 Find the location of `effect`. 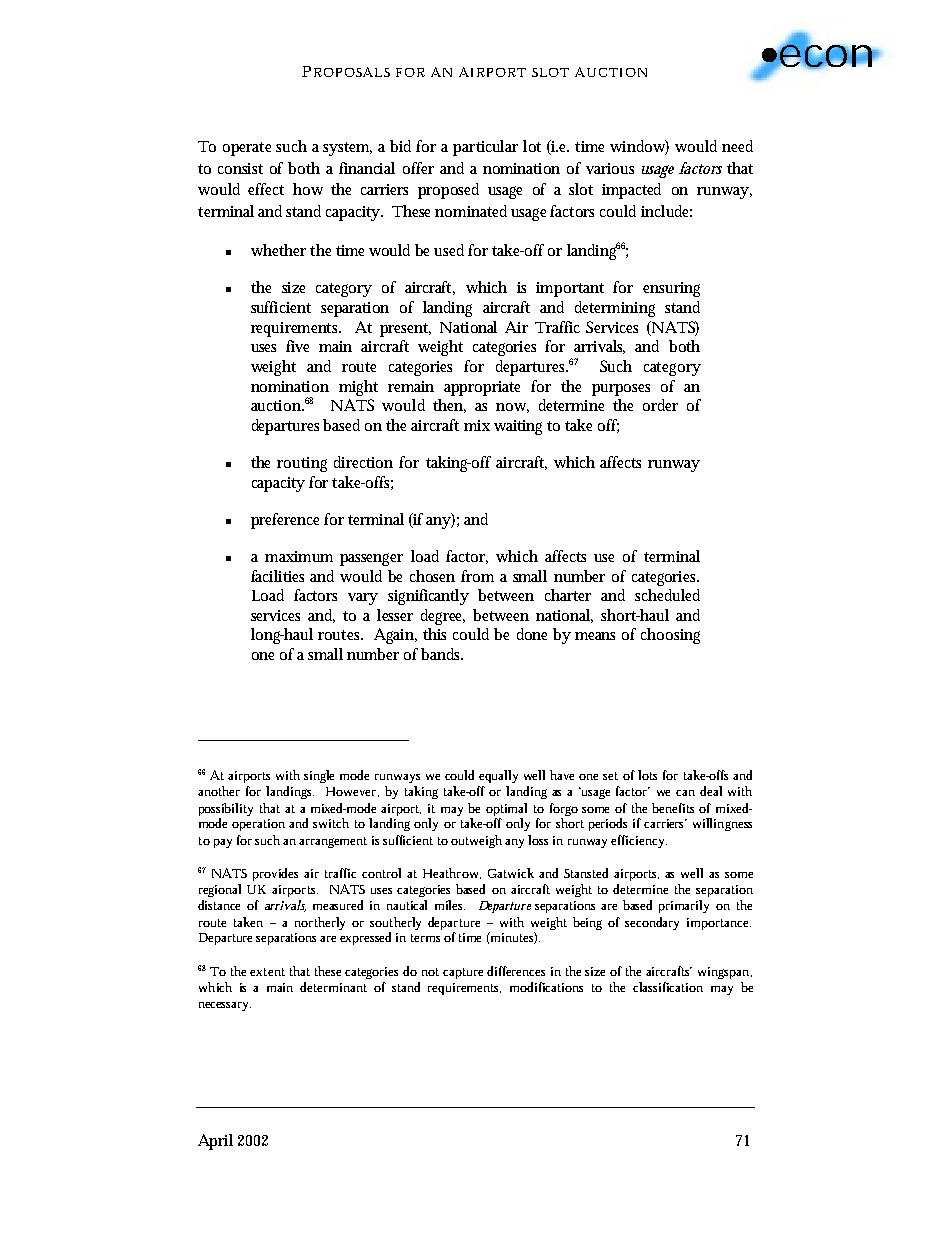

effect is located at coordinates (266, 189).
